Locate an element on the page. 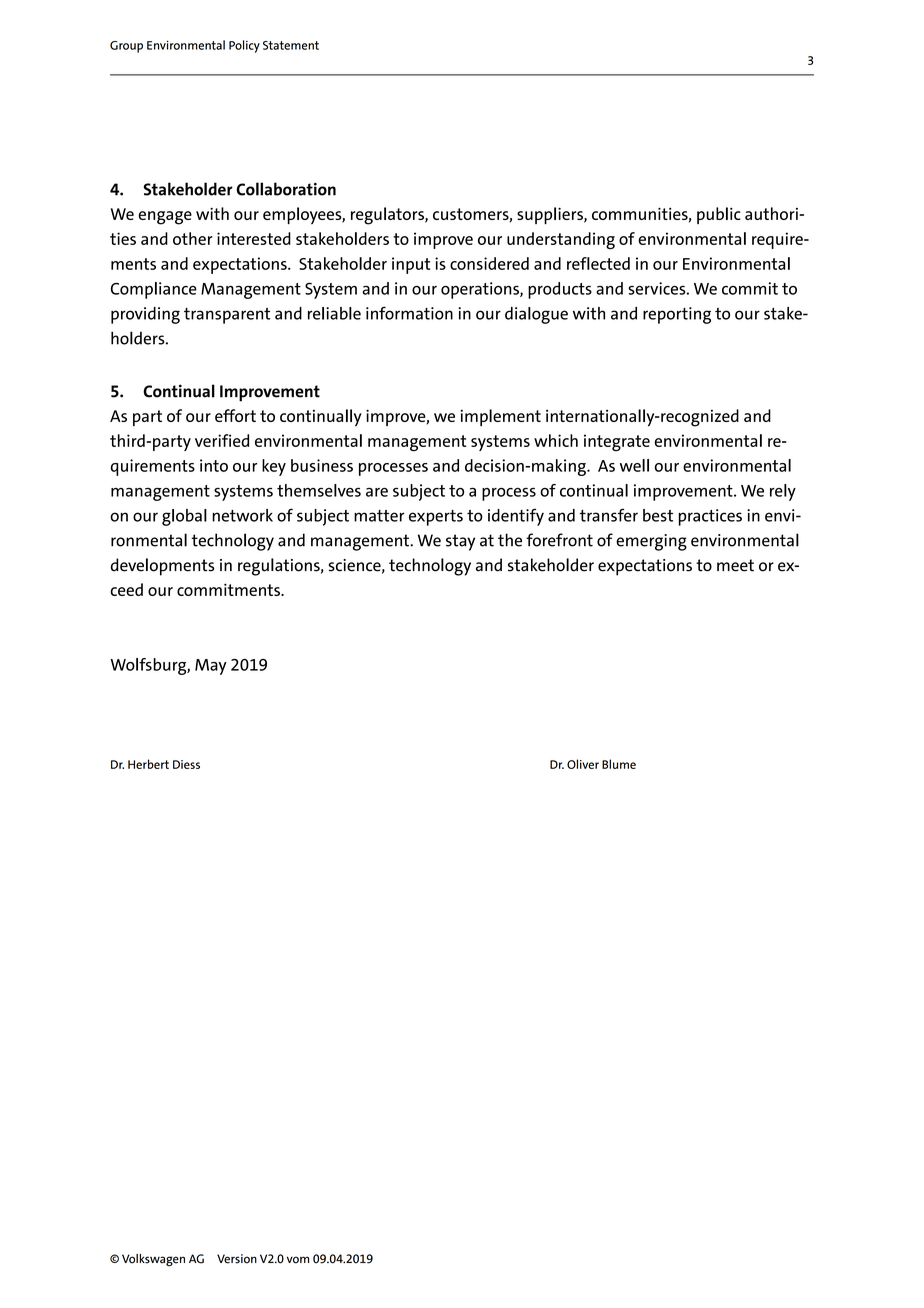 The height and width of the document is (1308, 924). Volkswagen is located at coordinates (153, 1260).
